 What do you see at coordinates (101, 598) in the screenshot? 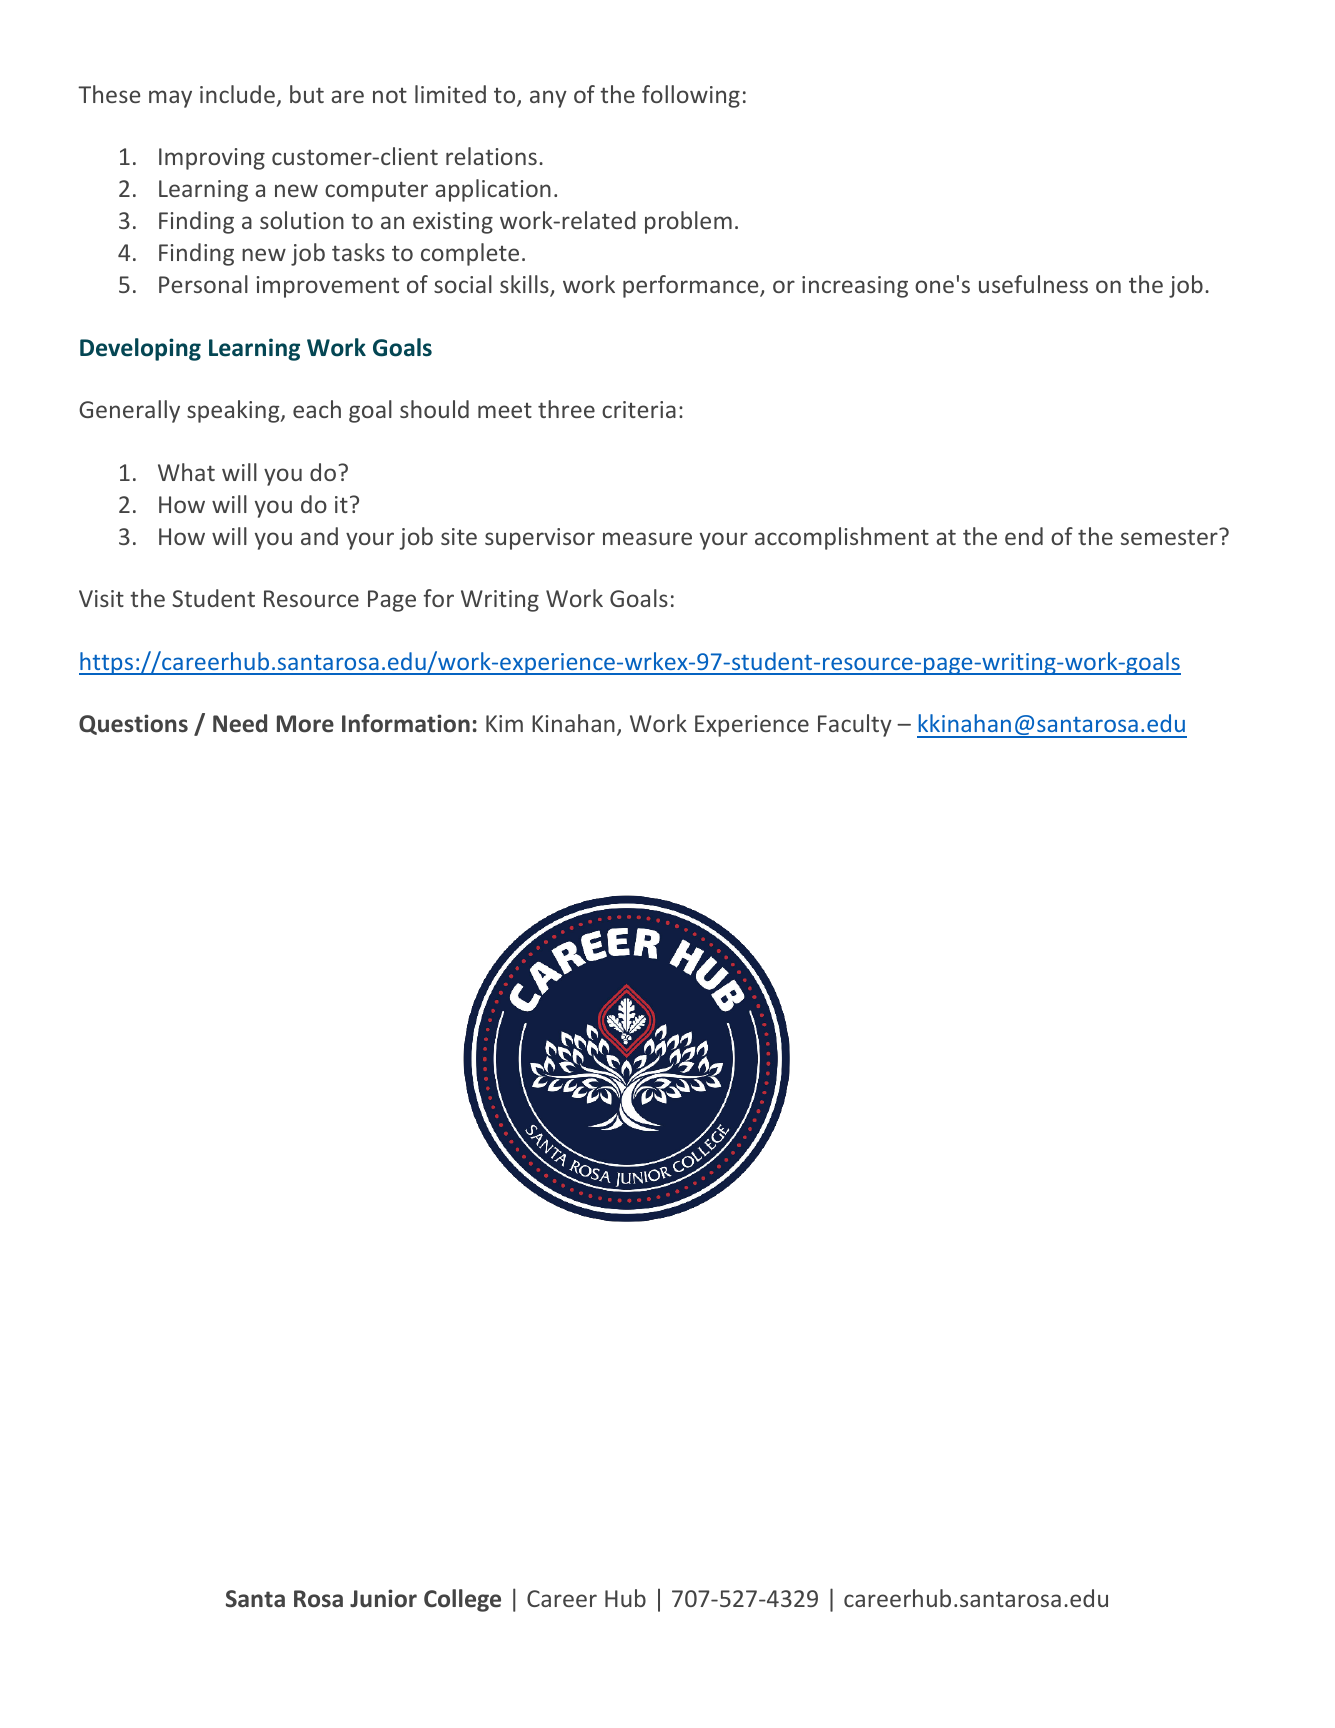
I see `Visit` at bounding box center [101, 598].
